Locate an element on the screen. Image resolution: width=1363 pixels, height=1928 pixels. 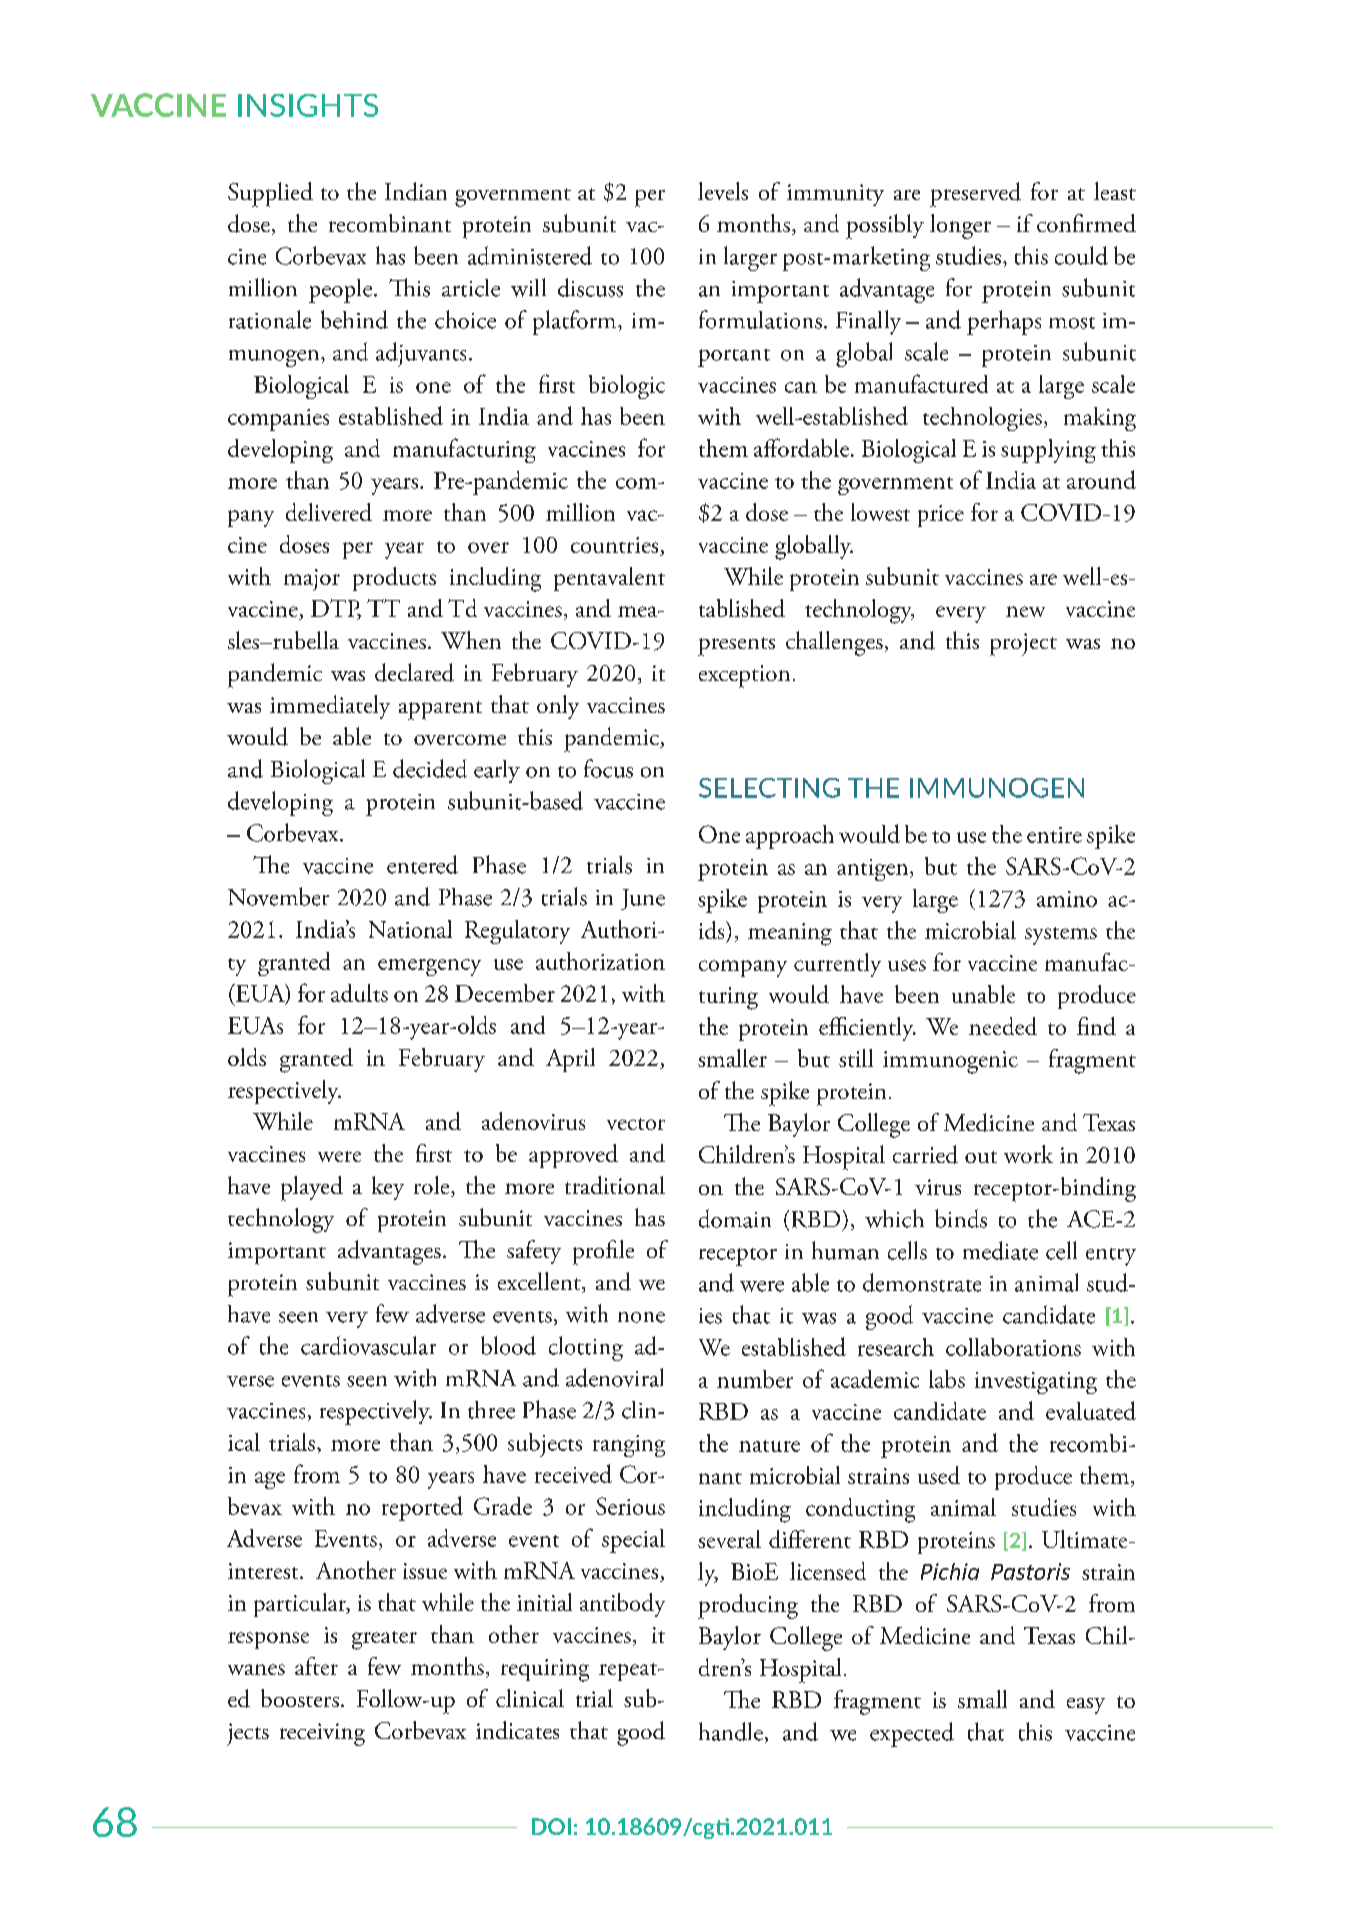
levels is located at coordinates (723, 191).
